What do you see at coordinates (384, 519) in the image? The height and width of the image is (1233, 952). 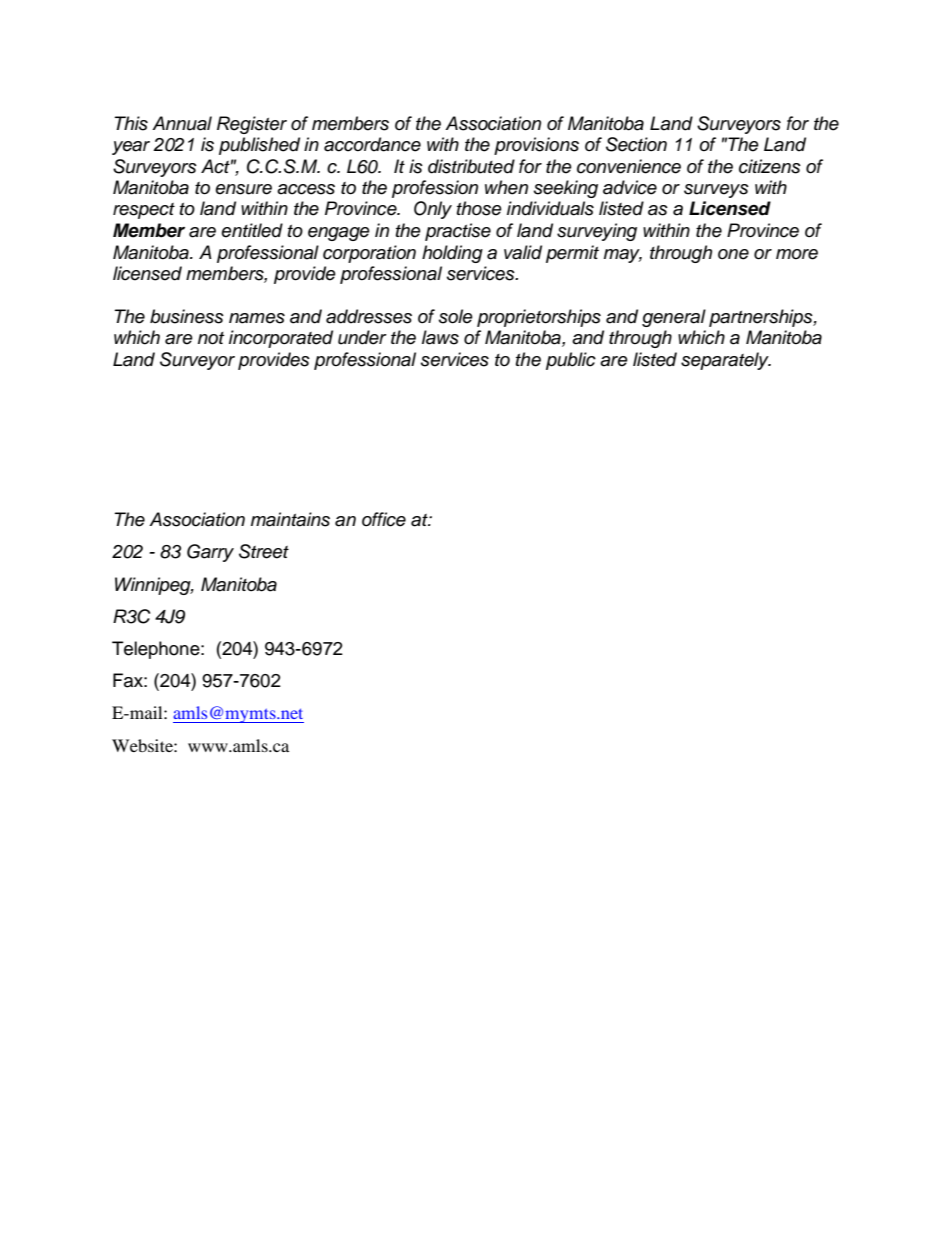 I see `office` at bounding box center [384, 519].
